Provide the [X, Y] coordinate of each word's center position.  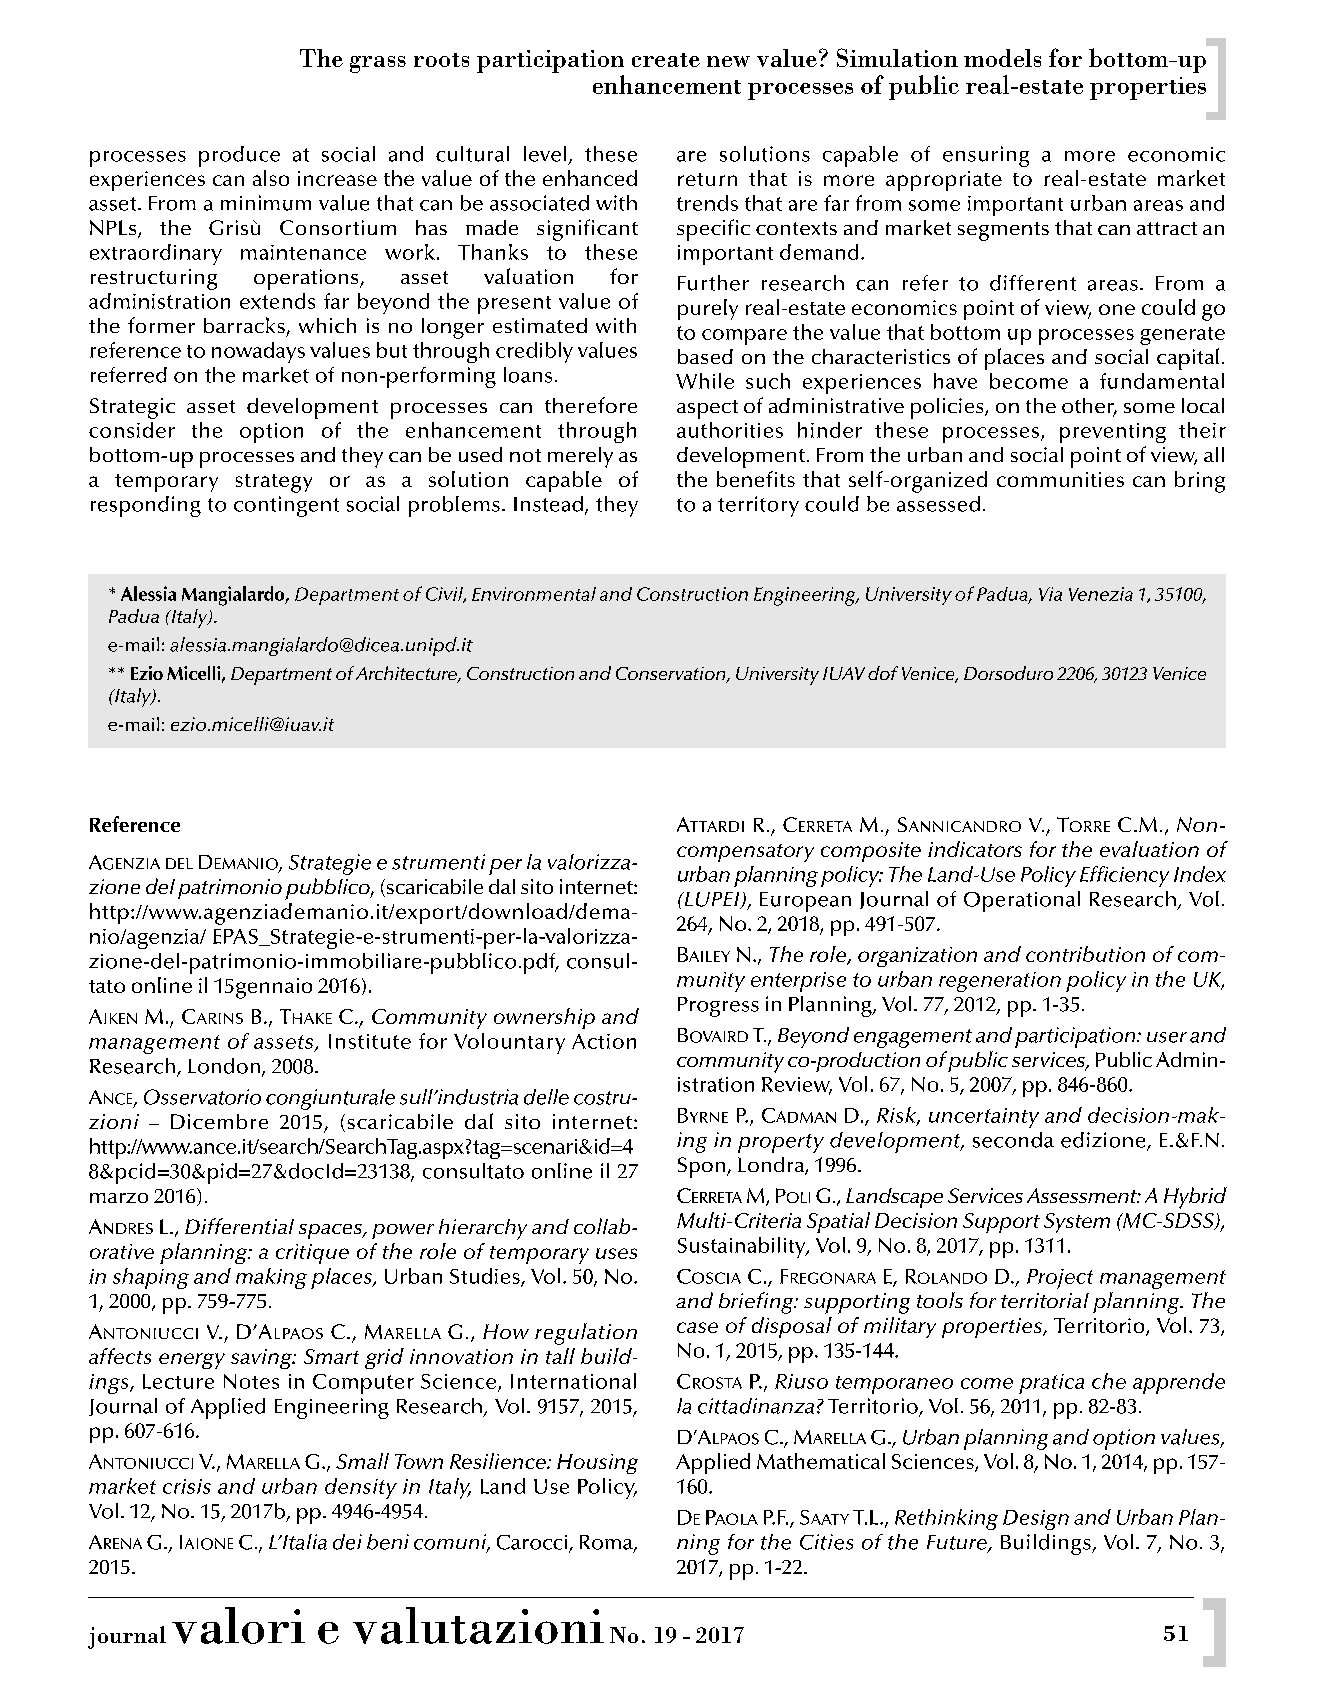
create [666, 60]
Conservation [672, 675]
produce [239, 156]
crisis [187, 1486]
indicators [975, 849]
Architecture [407, 674]
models [1002, 58]
